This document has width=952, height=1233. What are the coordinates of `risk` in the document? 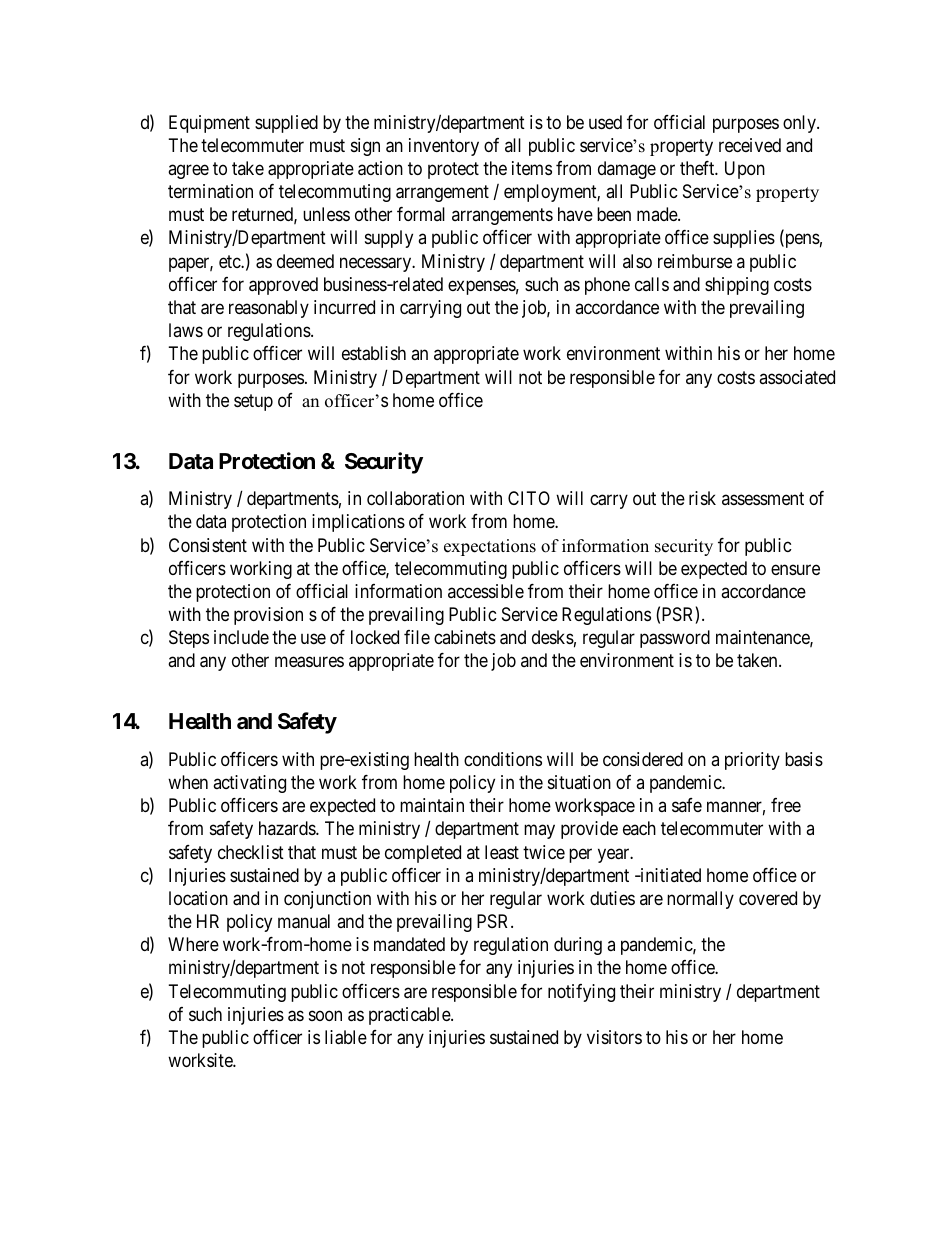 It's located at (702, 498).
